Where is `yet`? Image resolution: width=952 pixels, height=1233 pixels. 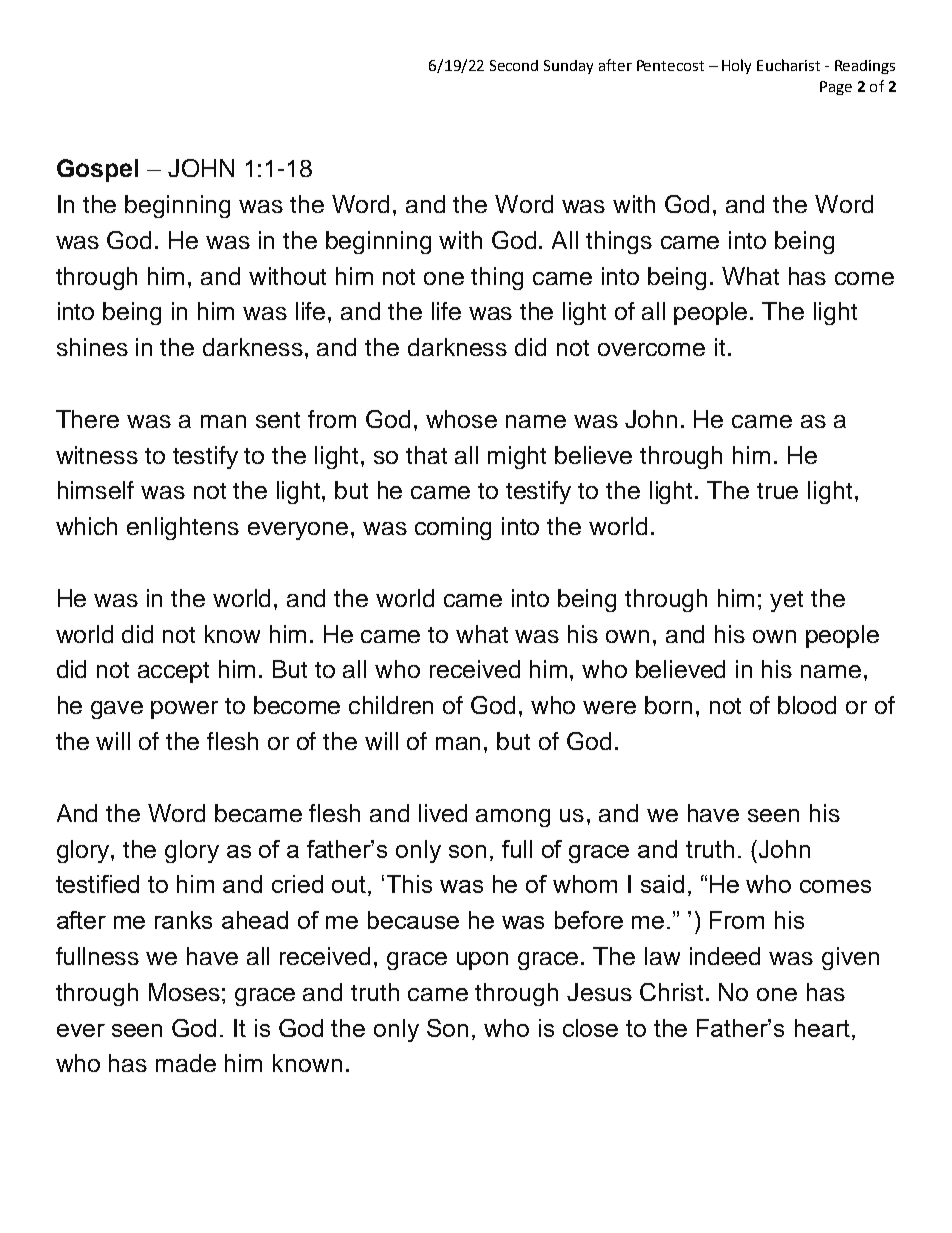 yet is located at coordinates (786, 601).
